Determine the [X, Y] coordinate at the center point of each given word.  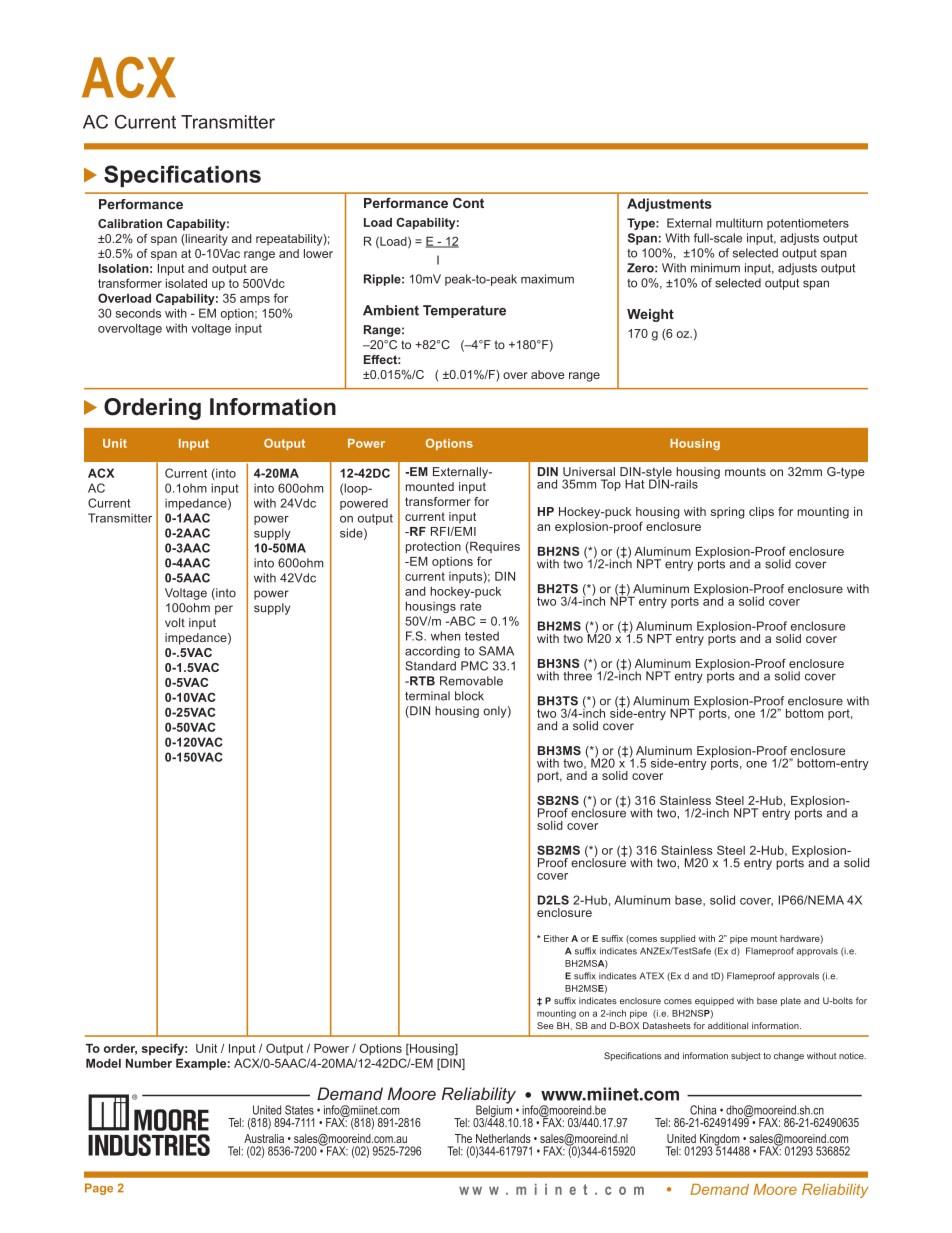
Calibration [130, 223]
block [469, 696]
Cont [468, 203]
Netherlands [503, 1138]
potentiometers [808, 224]
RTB [421, 681]
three [577, 675]
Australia [264, 1138]
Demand [719, 1189]
